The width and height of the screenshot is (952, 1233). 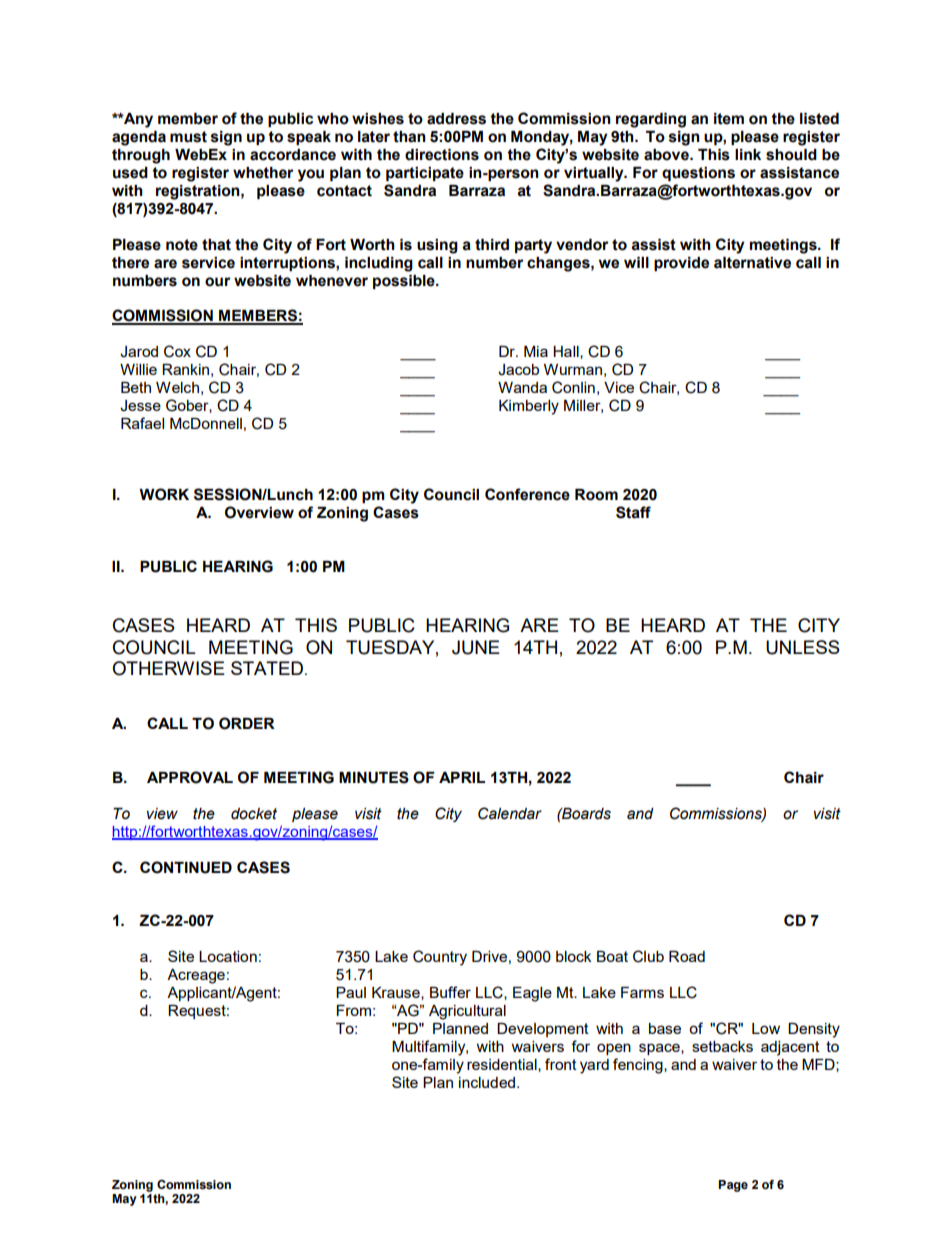 What do you see at coordinates (442, 155) in the screenshot?
I see `directions` at bounding box center [442, 155].
